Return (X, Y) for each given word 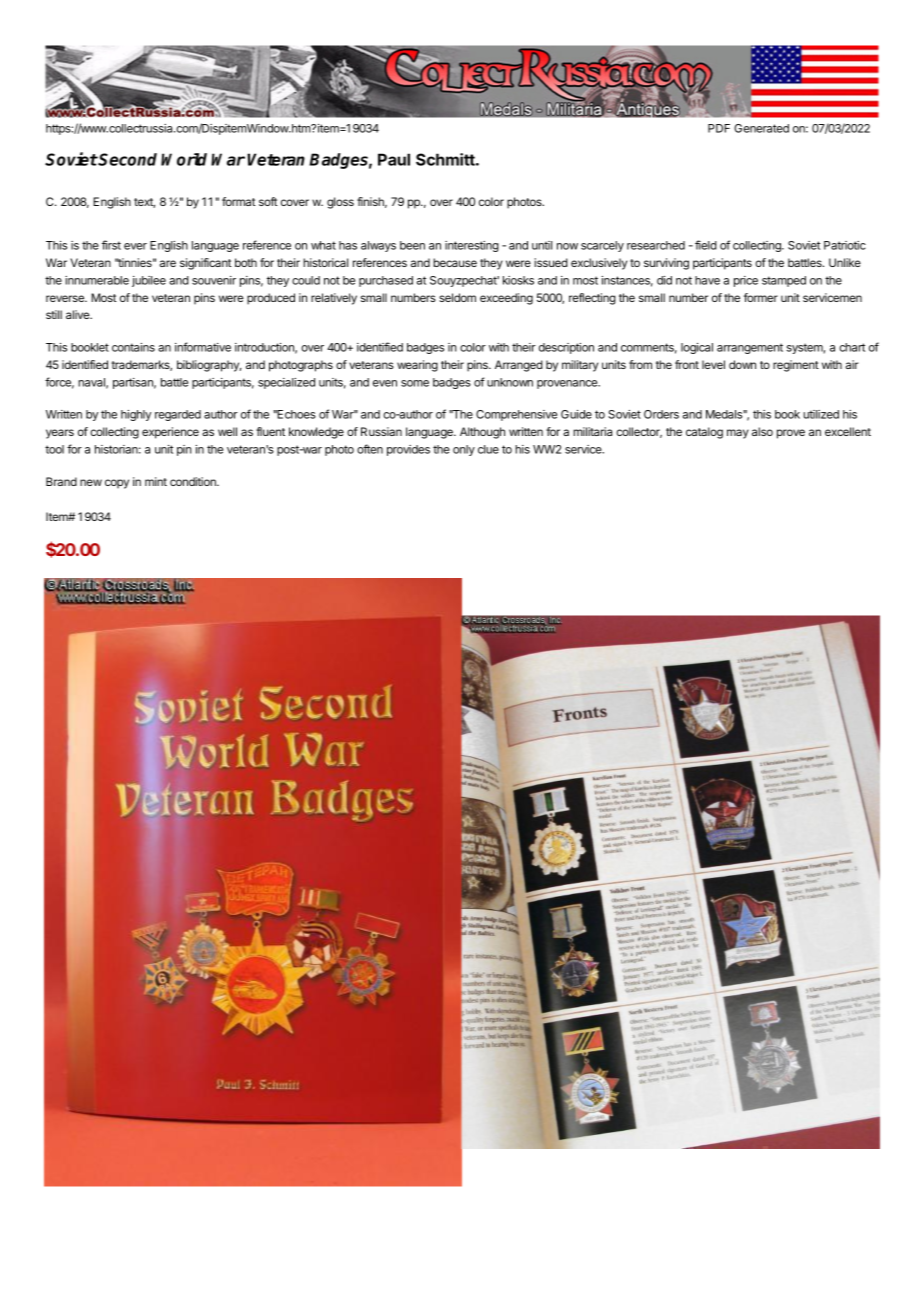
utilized (821, 414)
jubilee (149, 281)
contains (133, 347)
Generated (761, 128)
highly (136, 415)
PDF (719, 128)
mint (156, 481)
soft (268, 201)
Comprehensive (516, 415)
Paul (394, 159)
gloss (340, 203)
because (455, 262)
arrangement (750, 348)
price (746, 281)
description (566, 348)
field (706, 245)
